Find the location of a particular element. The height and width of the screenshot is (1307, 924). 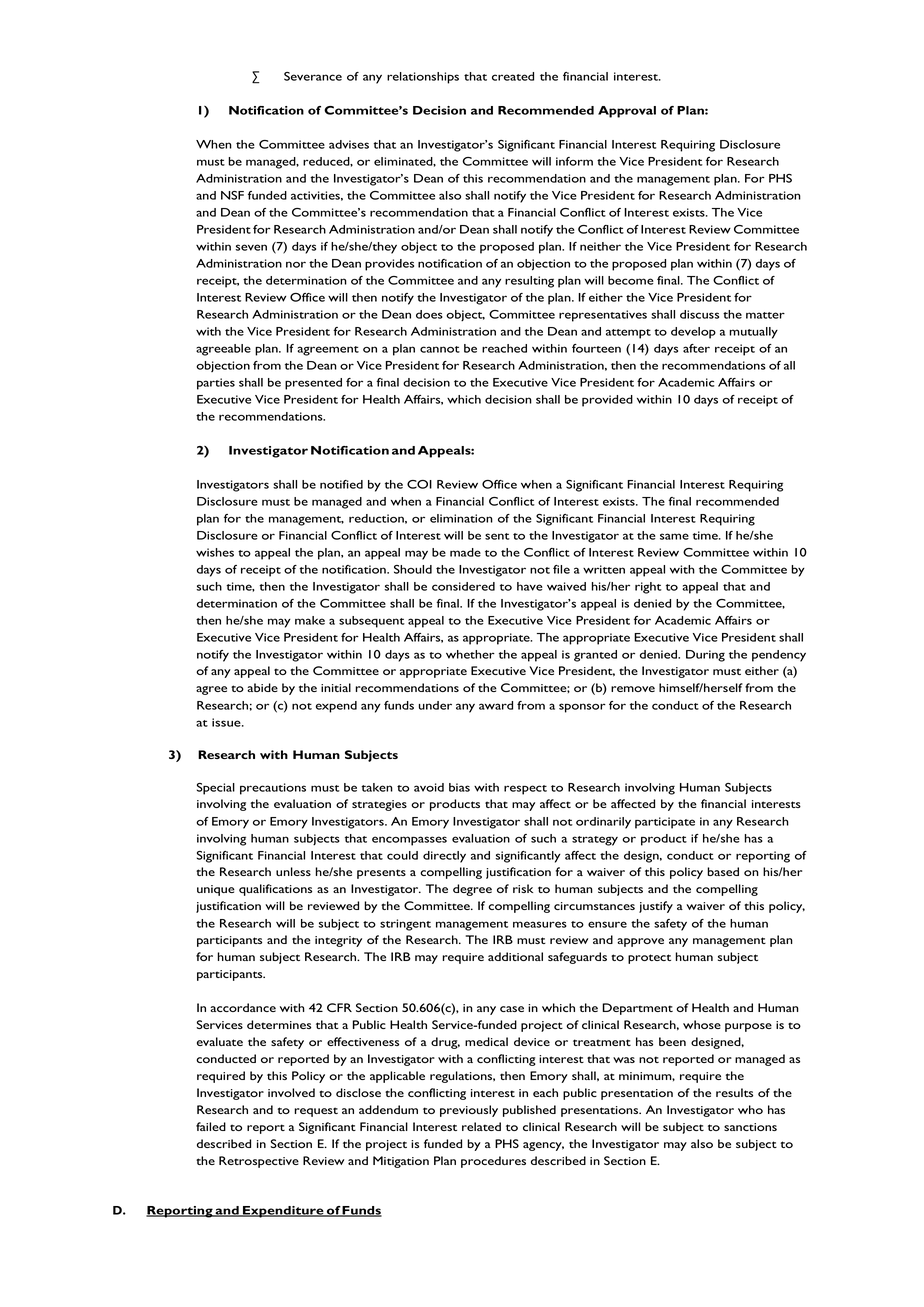

sanctions is located at coordinates (750, 1127).
